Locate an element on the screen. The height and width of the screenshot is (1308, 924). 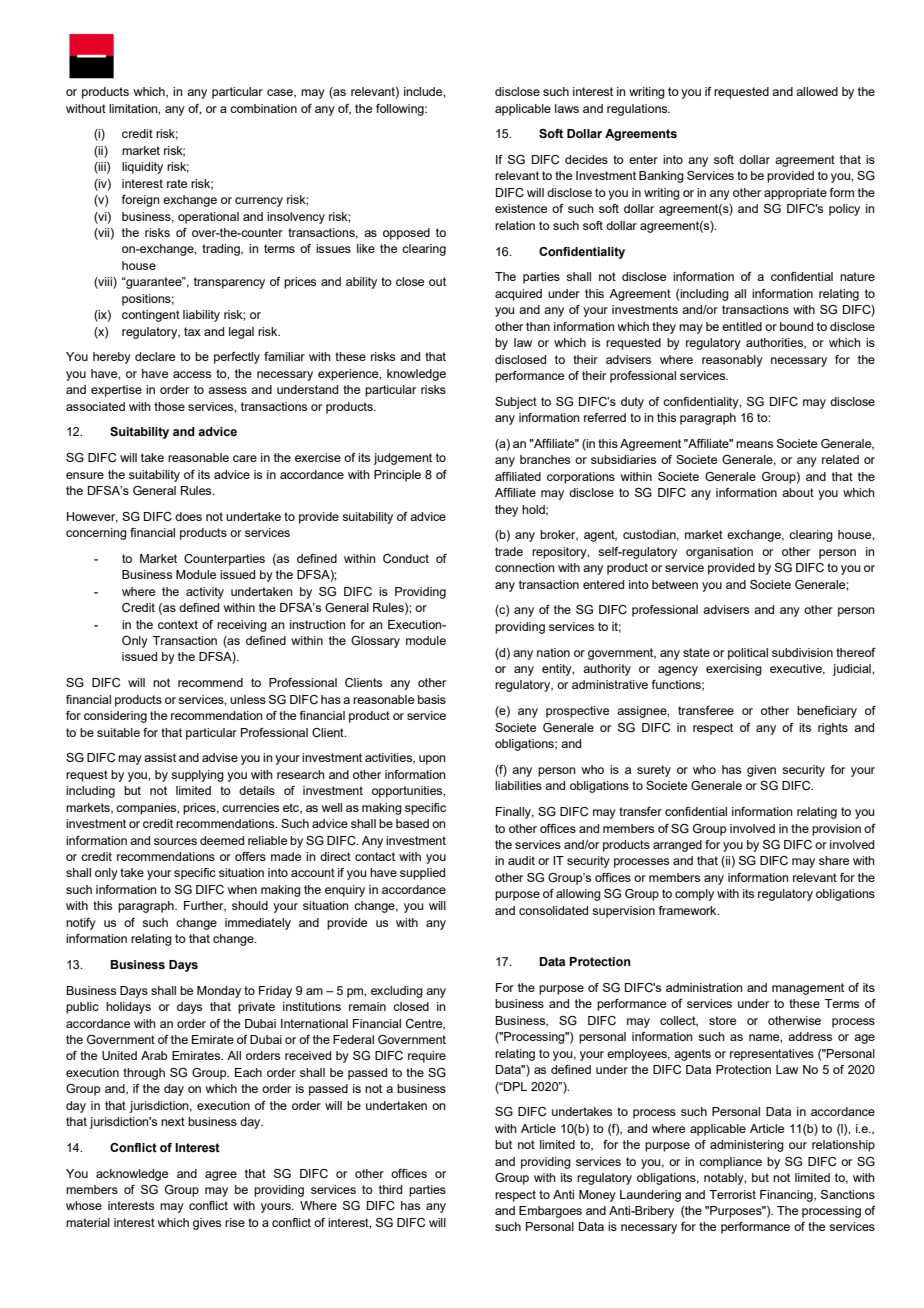
framework is located at coordinates (688, 910).
